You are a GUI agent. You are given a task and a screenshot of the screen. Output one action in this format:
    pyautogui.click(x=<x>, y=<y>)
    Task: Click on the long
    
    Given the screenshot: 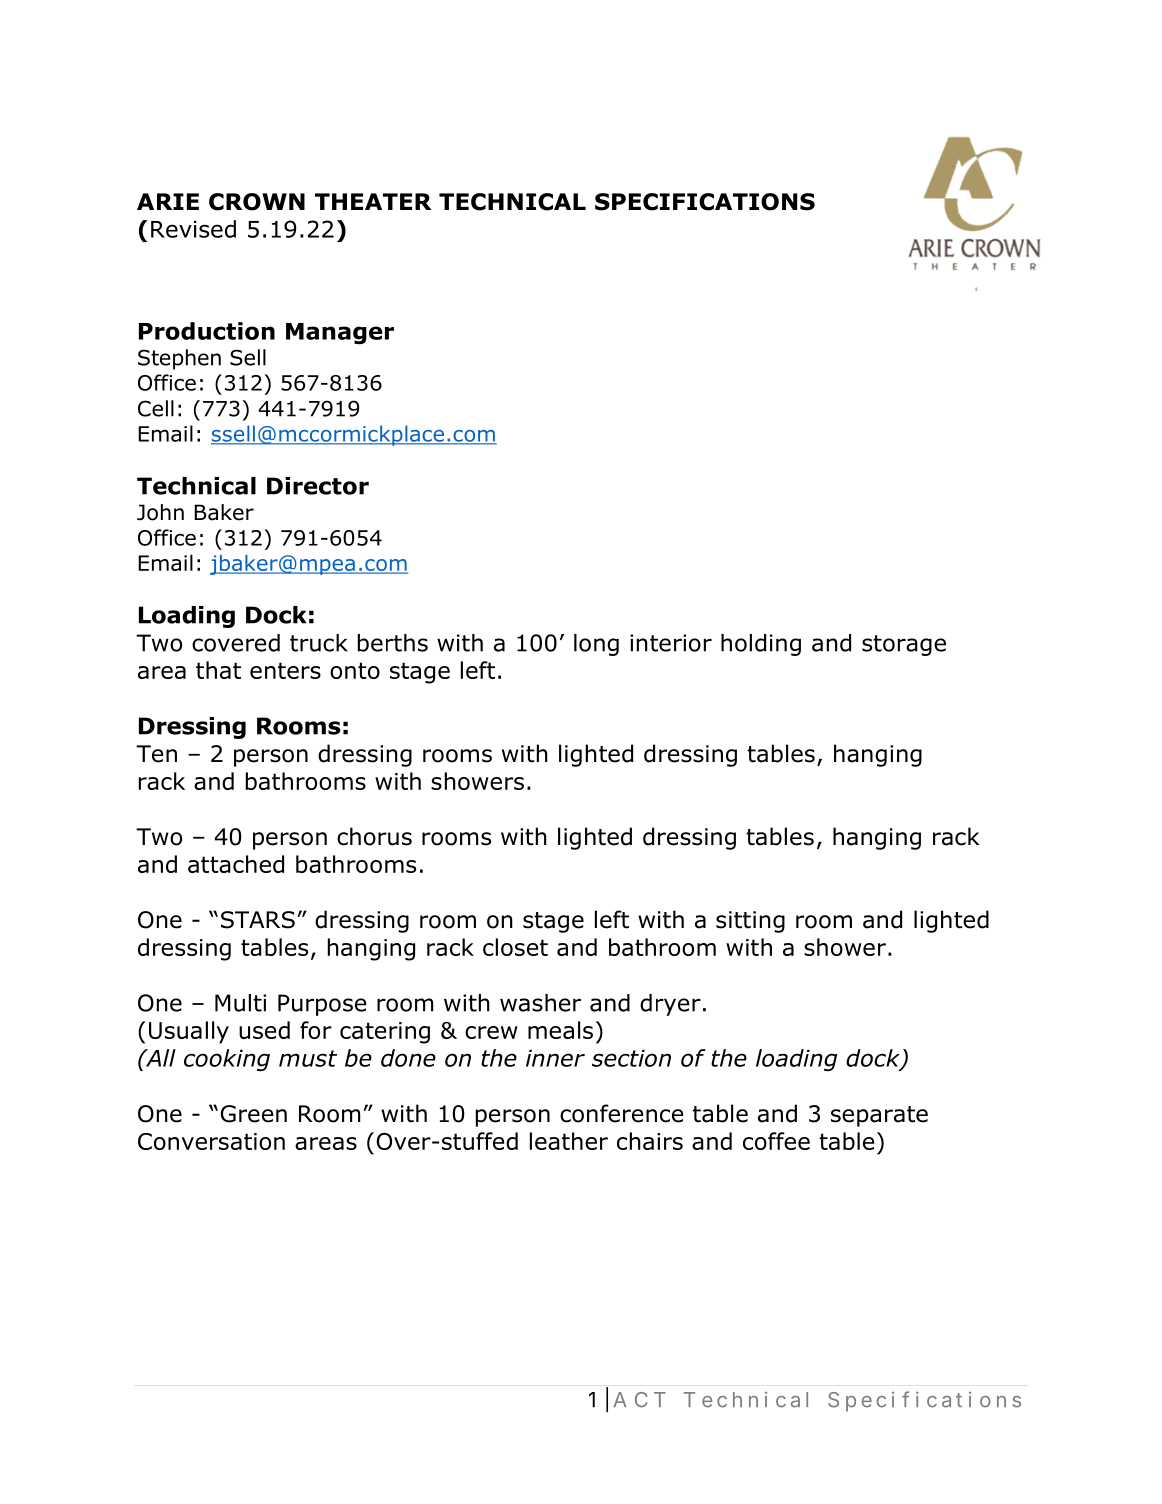 What is the action you would take?
    pyautogui.click(x=596, y=645)
